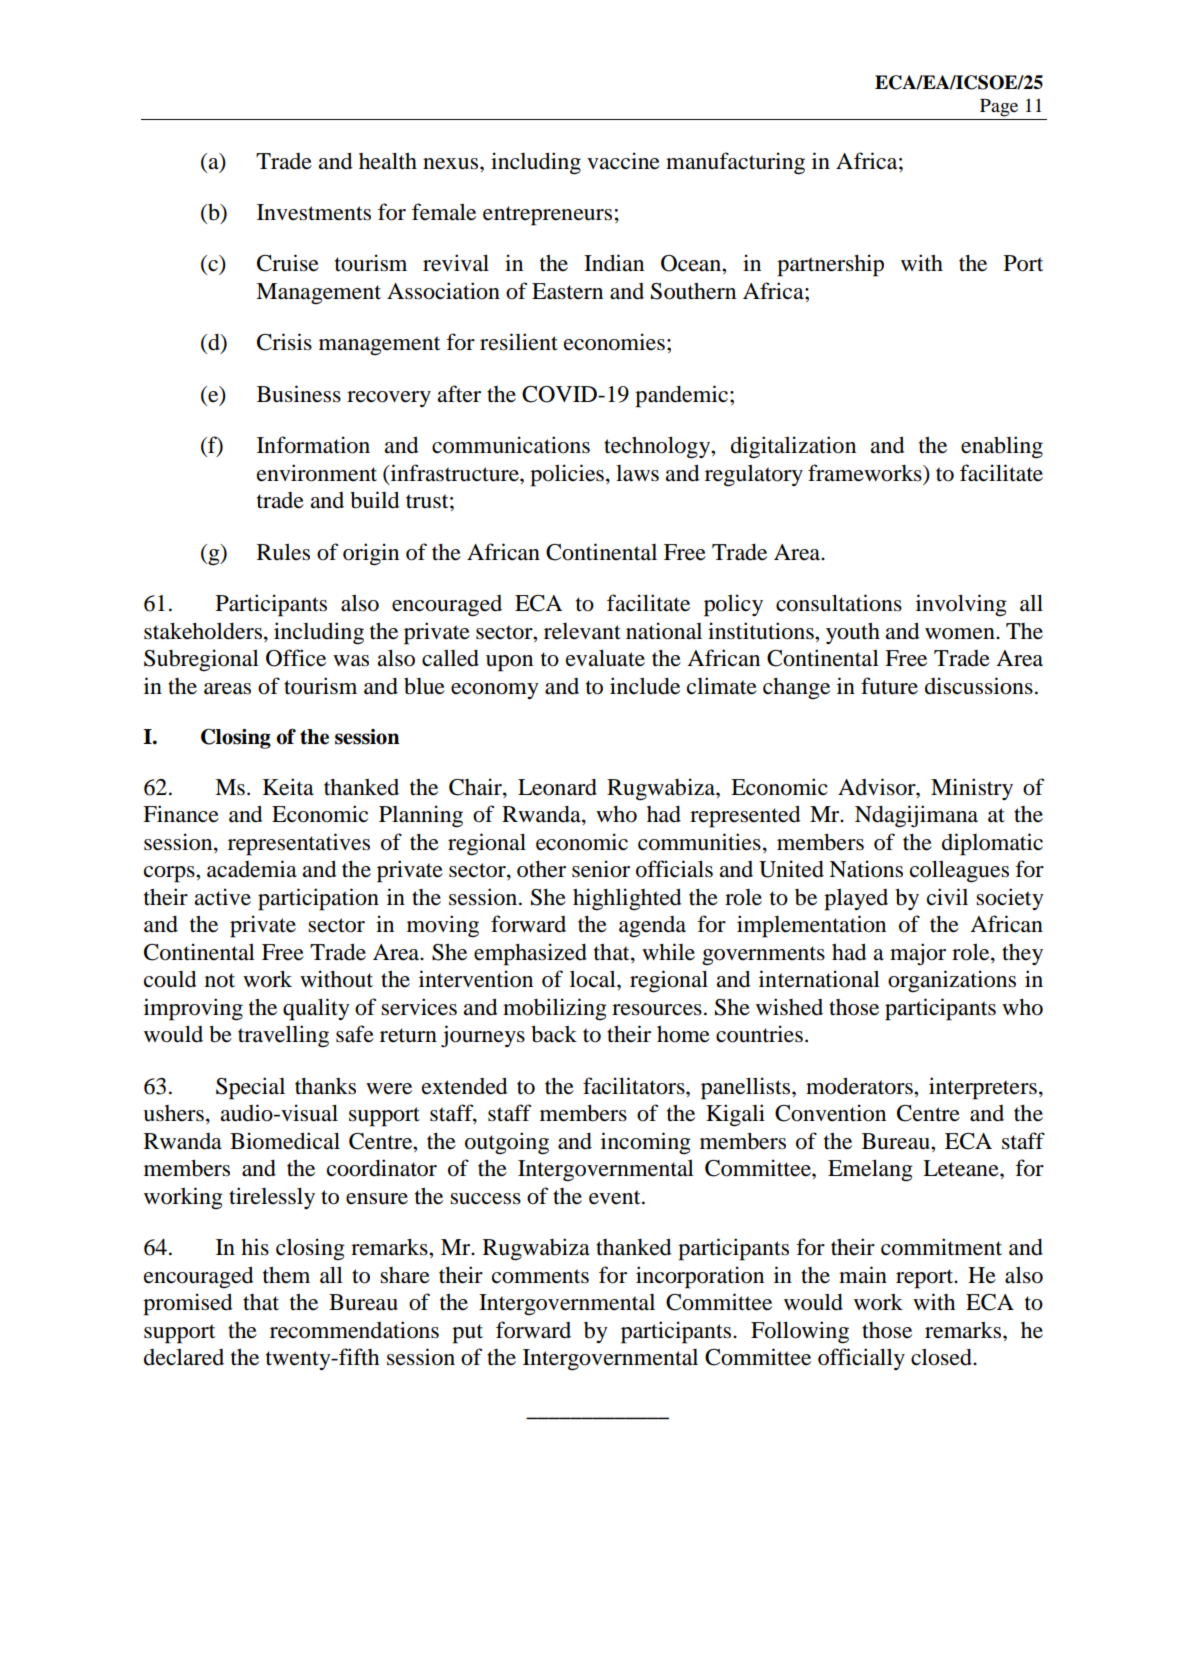 This screenshot has height=1679, width=1187. What do you see at coordinates (567, 475) in the screenshot?
I see `policies` at bounding box center [567, 475].
